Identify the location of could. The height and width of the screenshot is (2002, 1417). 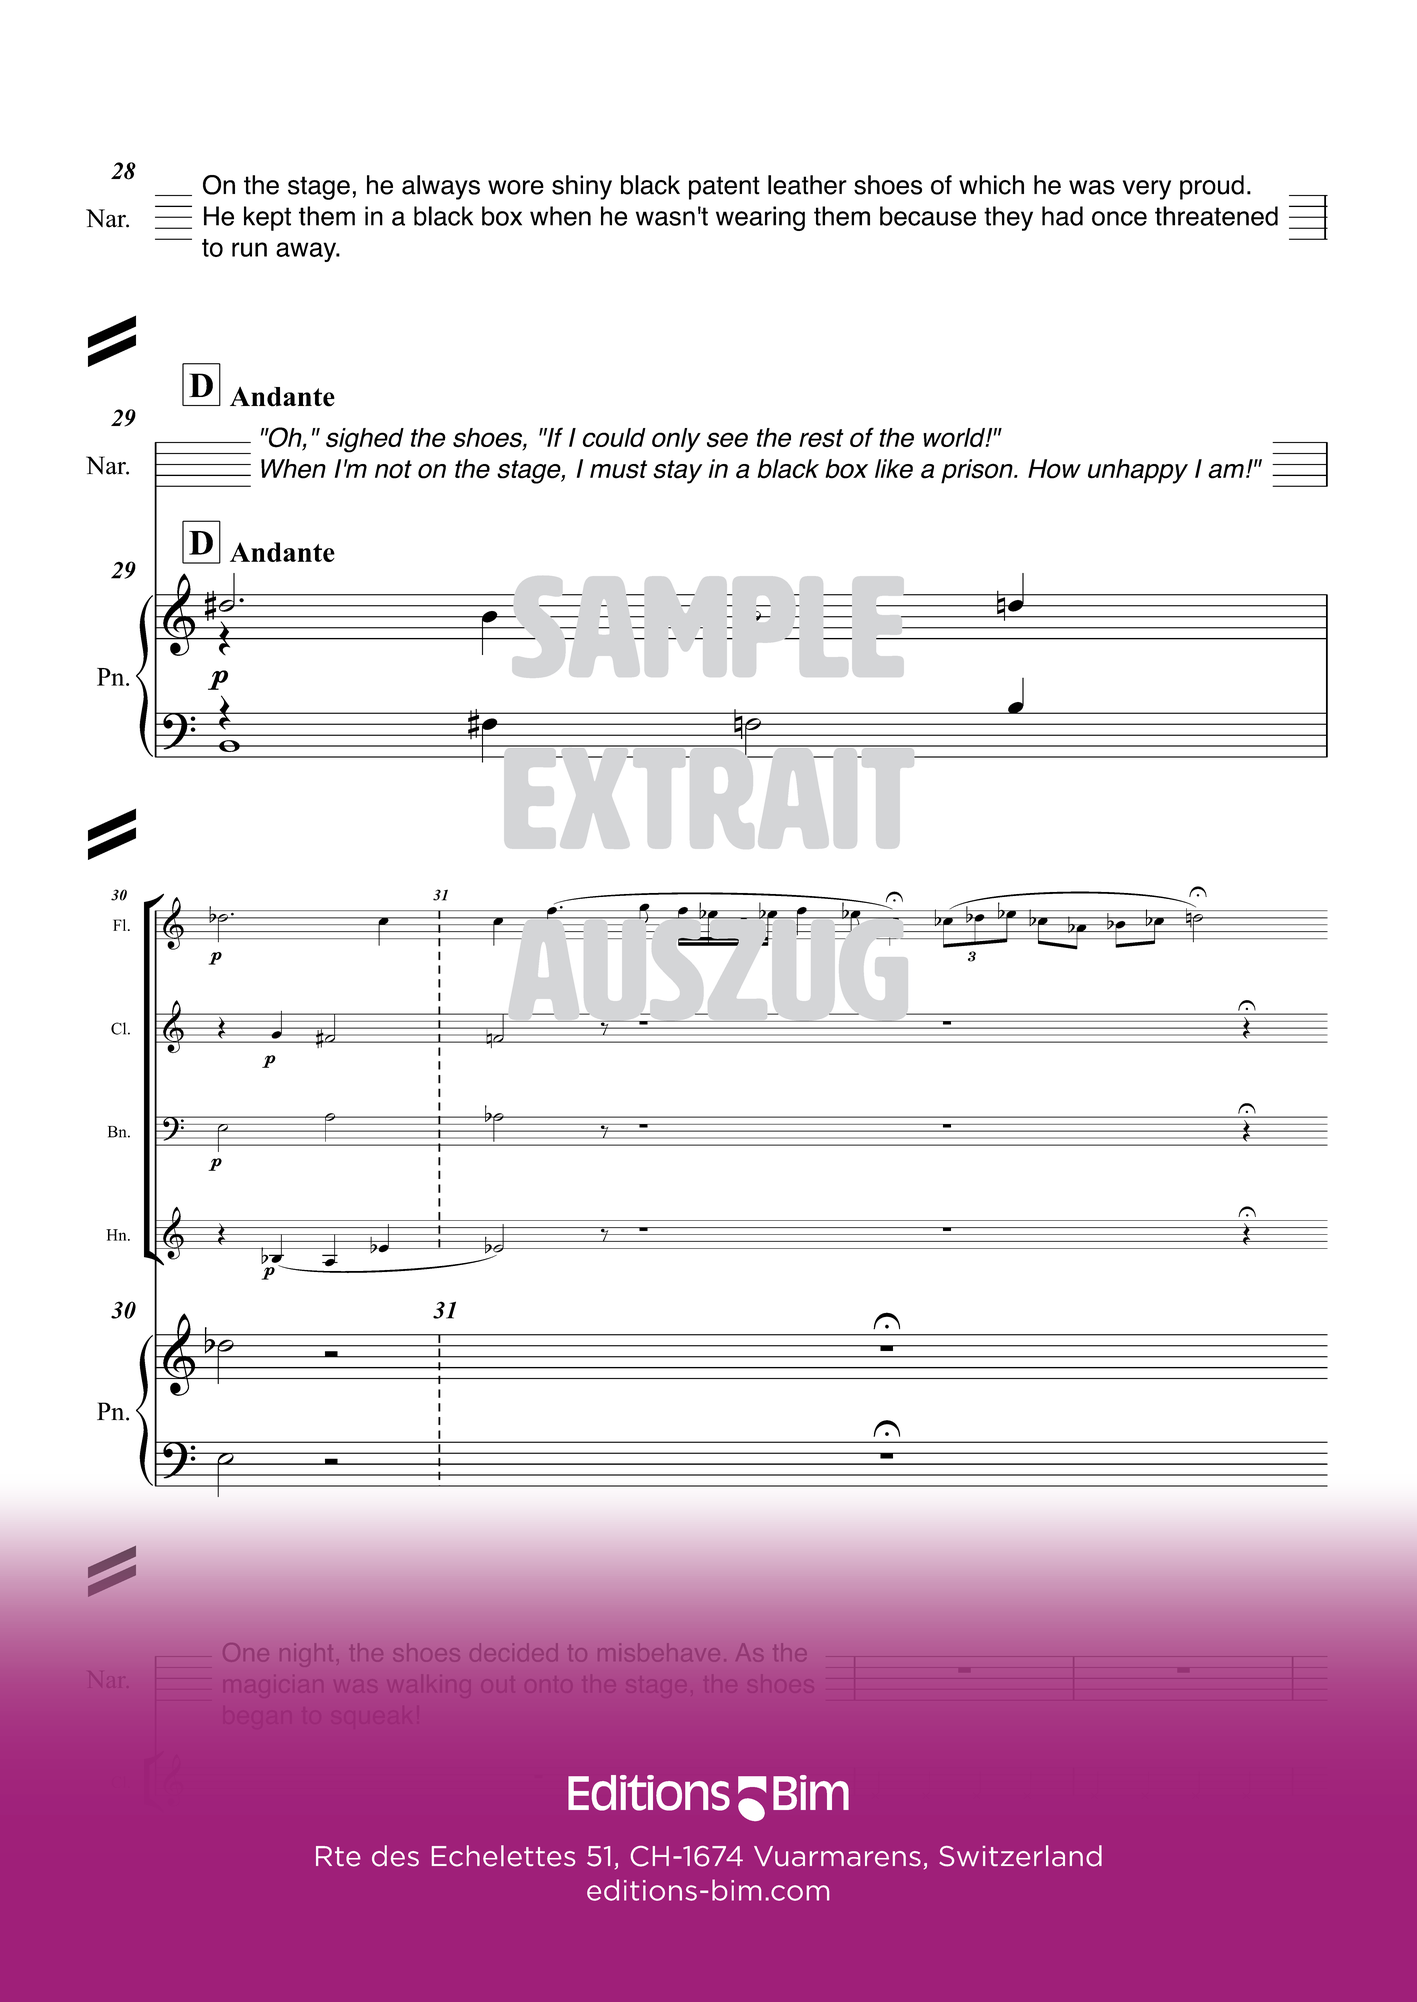
(614, 437).
